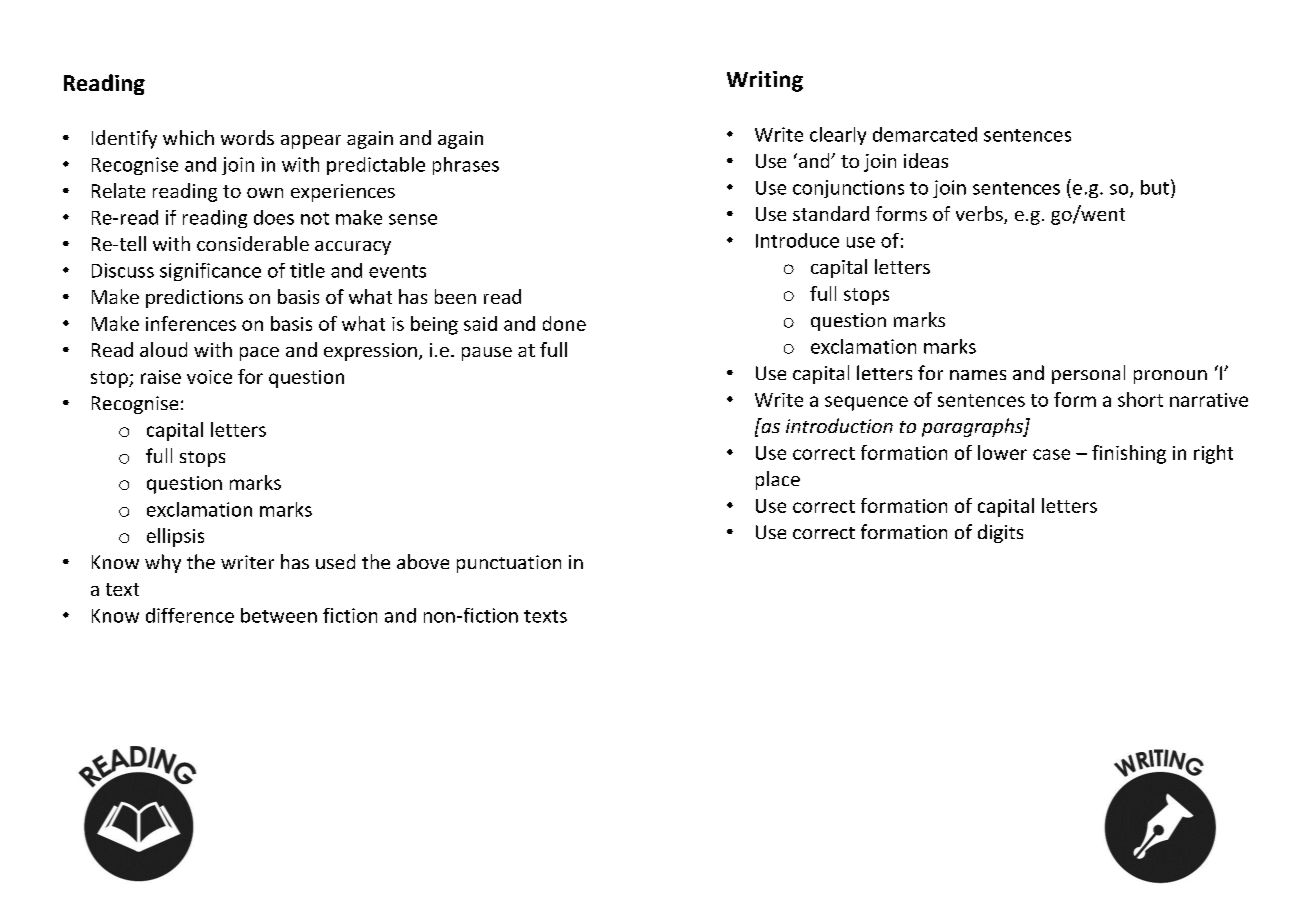 Image resolution: width=1308 pixels, height=924 pixels. Describe the element at coordinates (925, 134) in the image. I see `demarcated` at that location.
